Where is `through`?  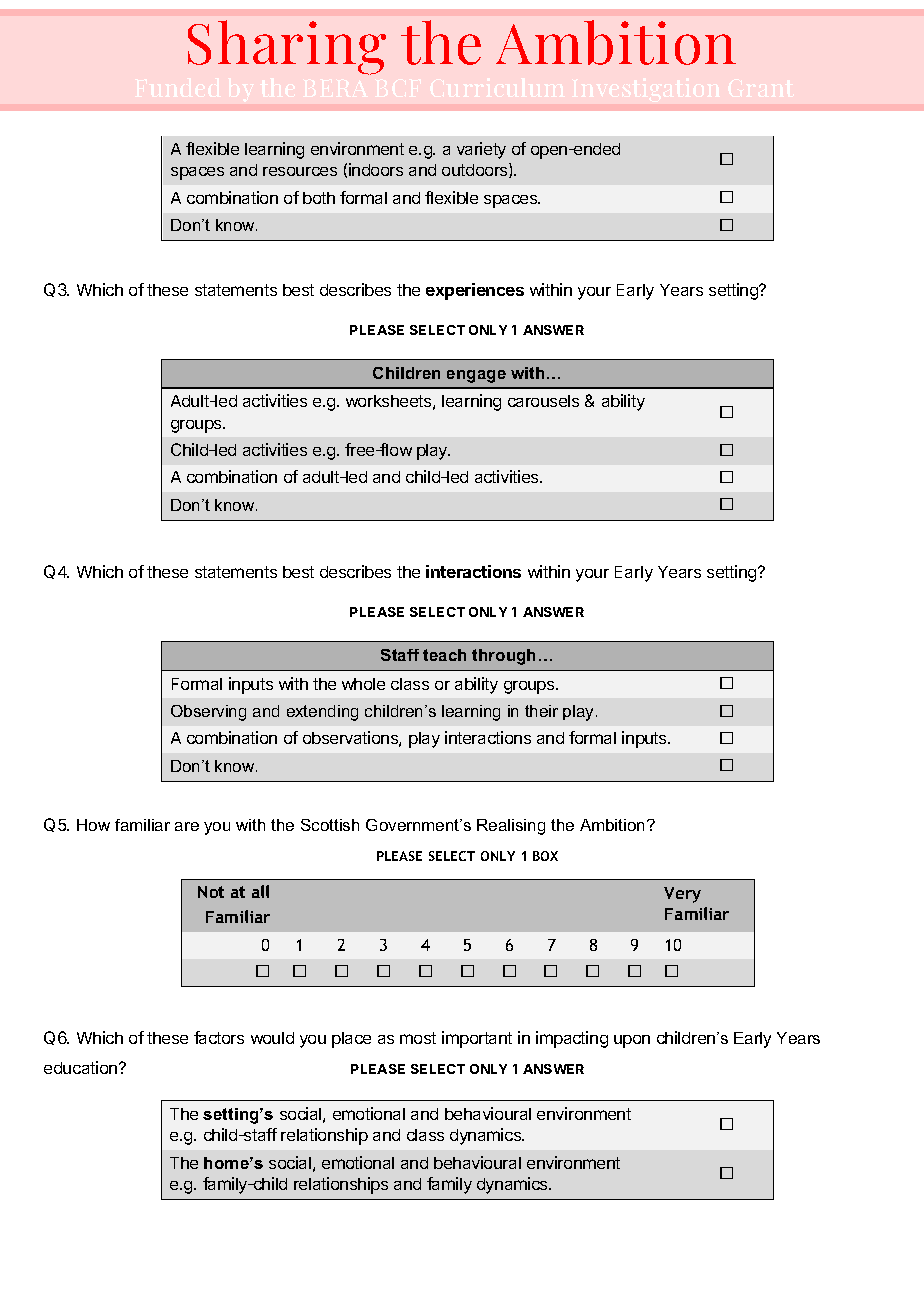 through is located at coordinates (503, 657).
